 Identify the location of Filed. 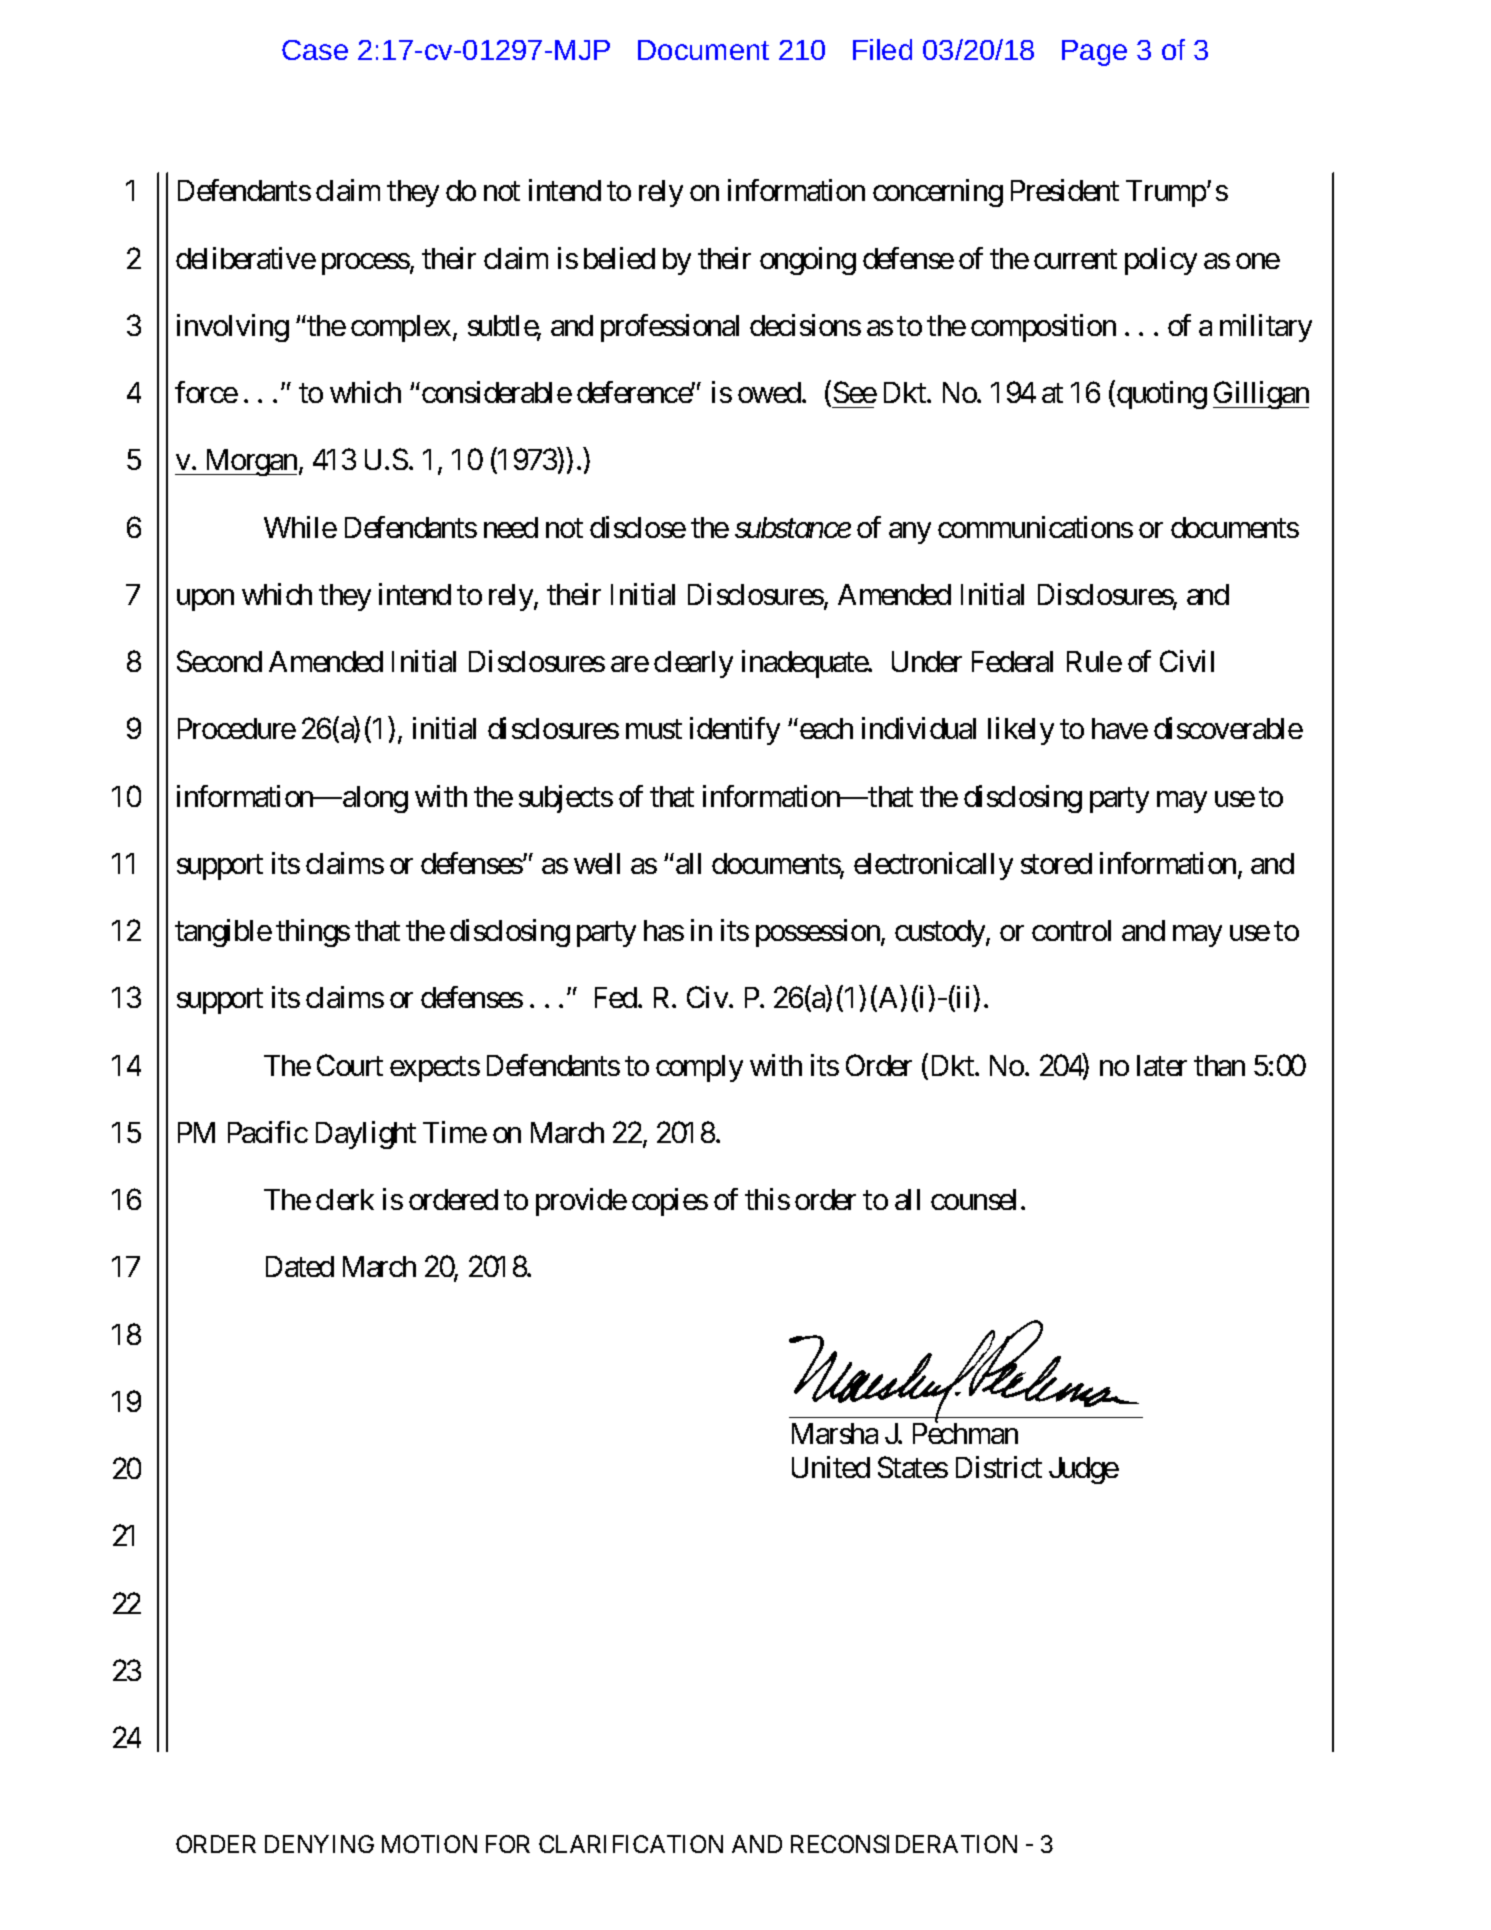
(882, 49).
